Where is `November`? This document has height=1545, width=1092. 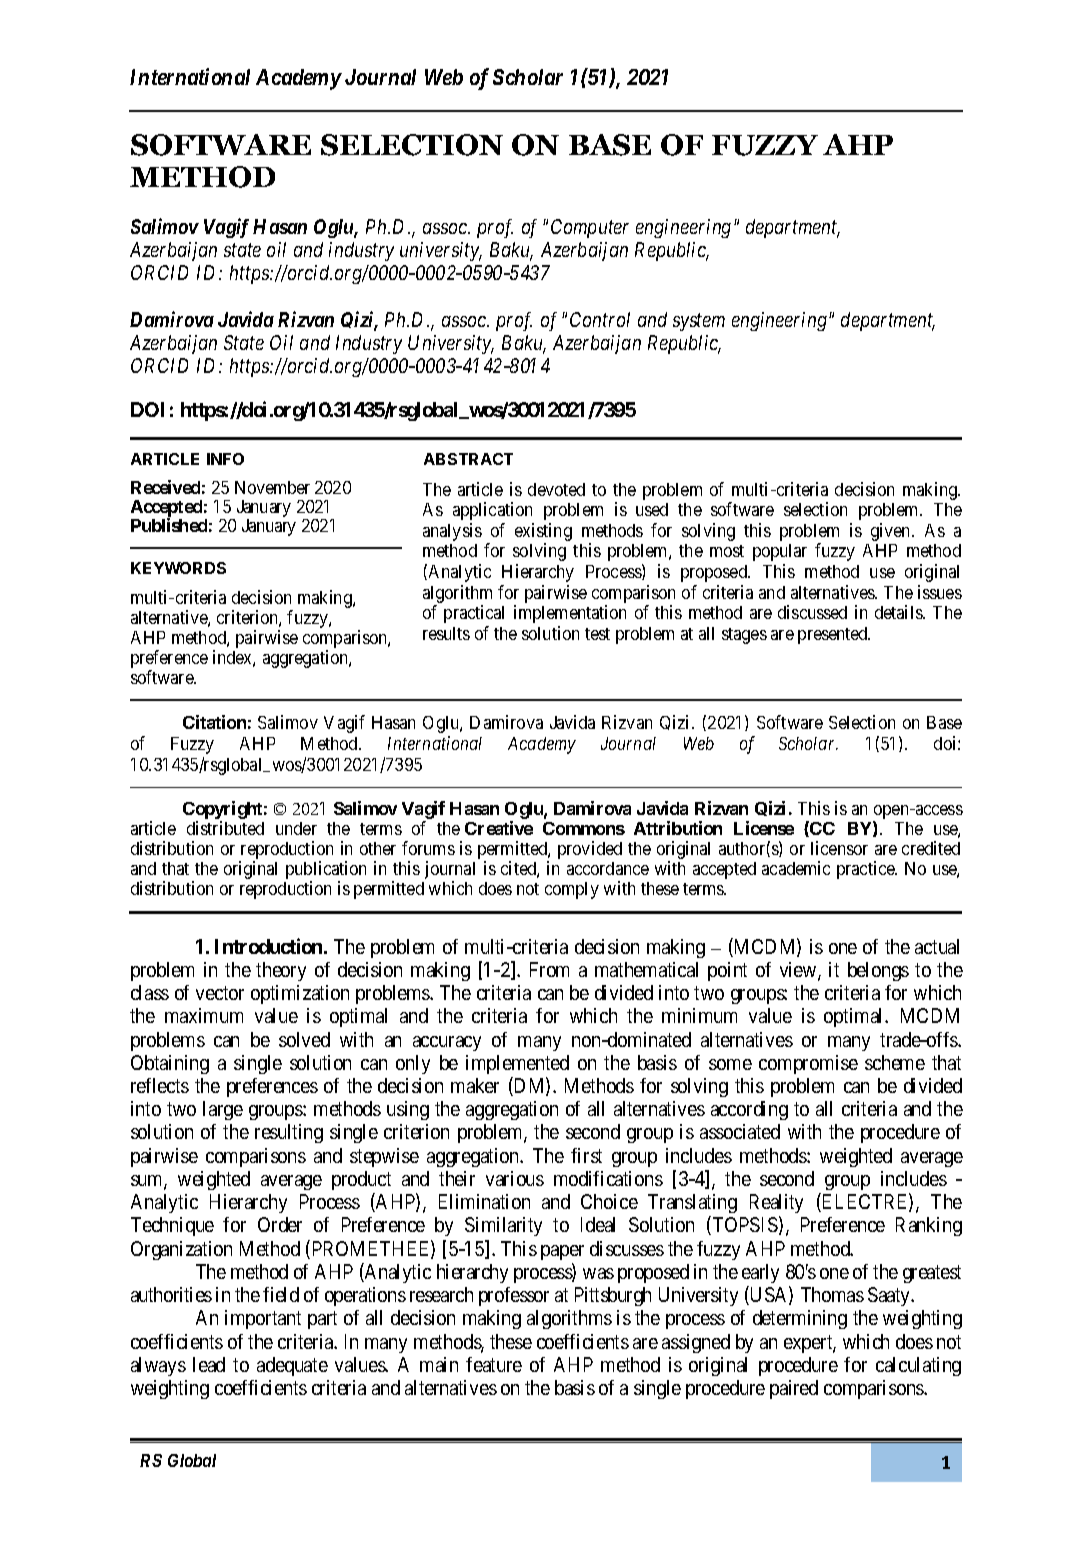 November is located at coordinates (272, 487).
